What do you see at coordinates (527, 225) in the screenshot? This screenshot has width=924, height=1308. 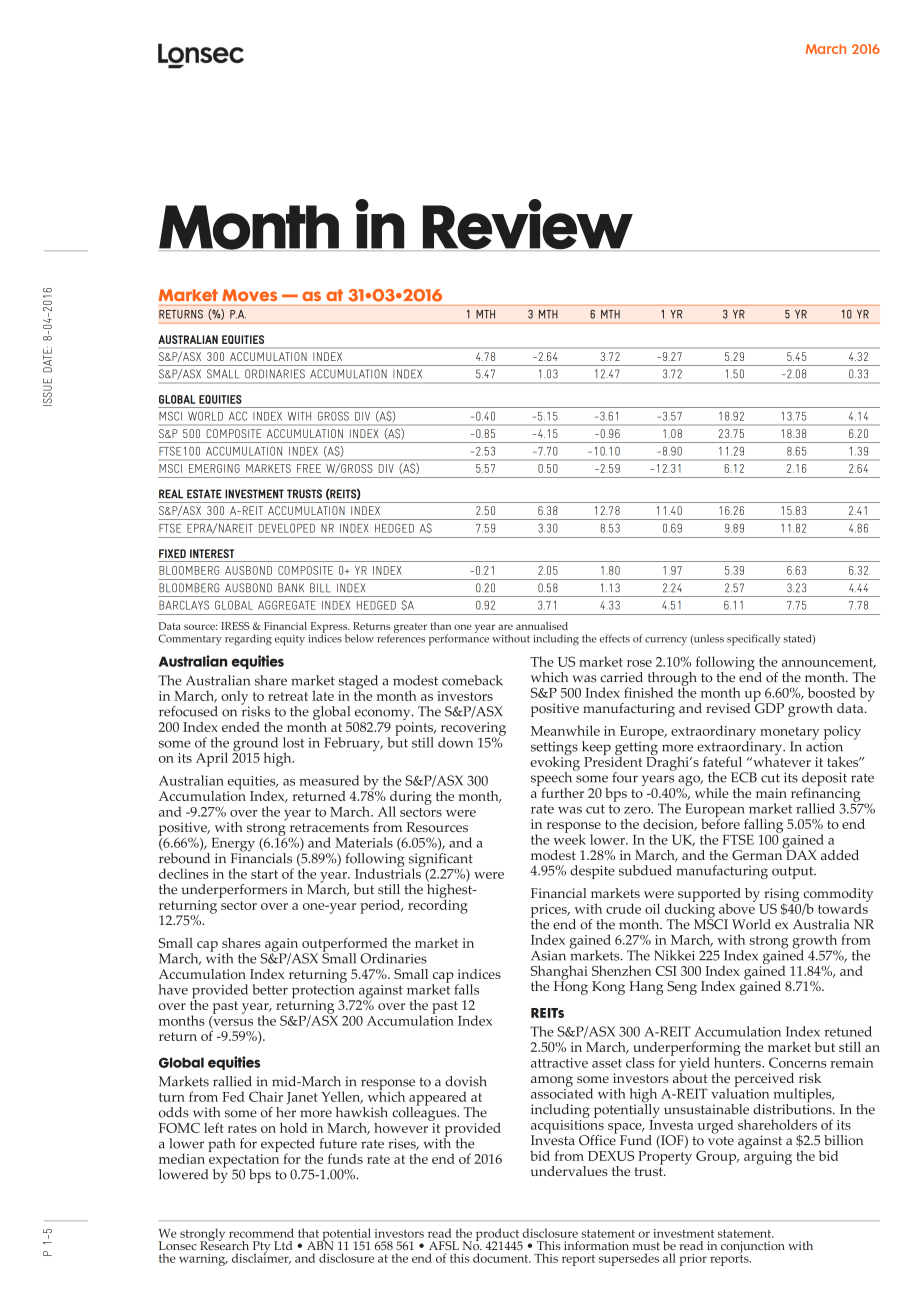 I see `Review` at bounding box center [527, 225].
